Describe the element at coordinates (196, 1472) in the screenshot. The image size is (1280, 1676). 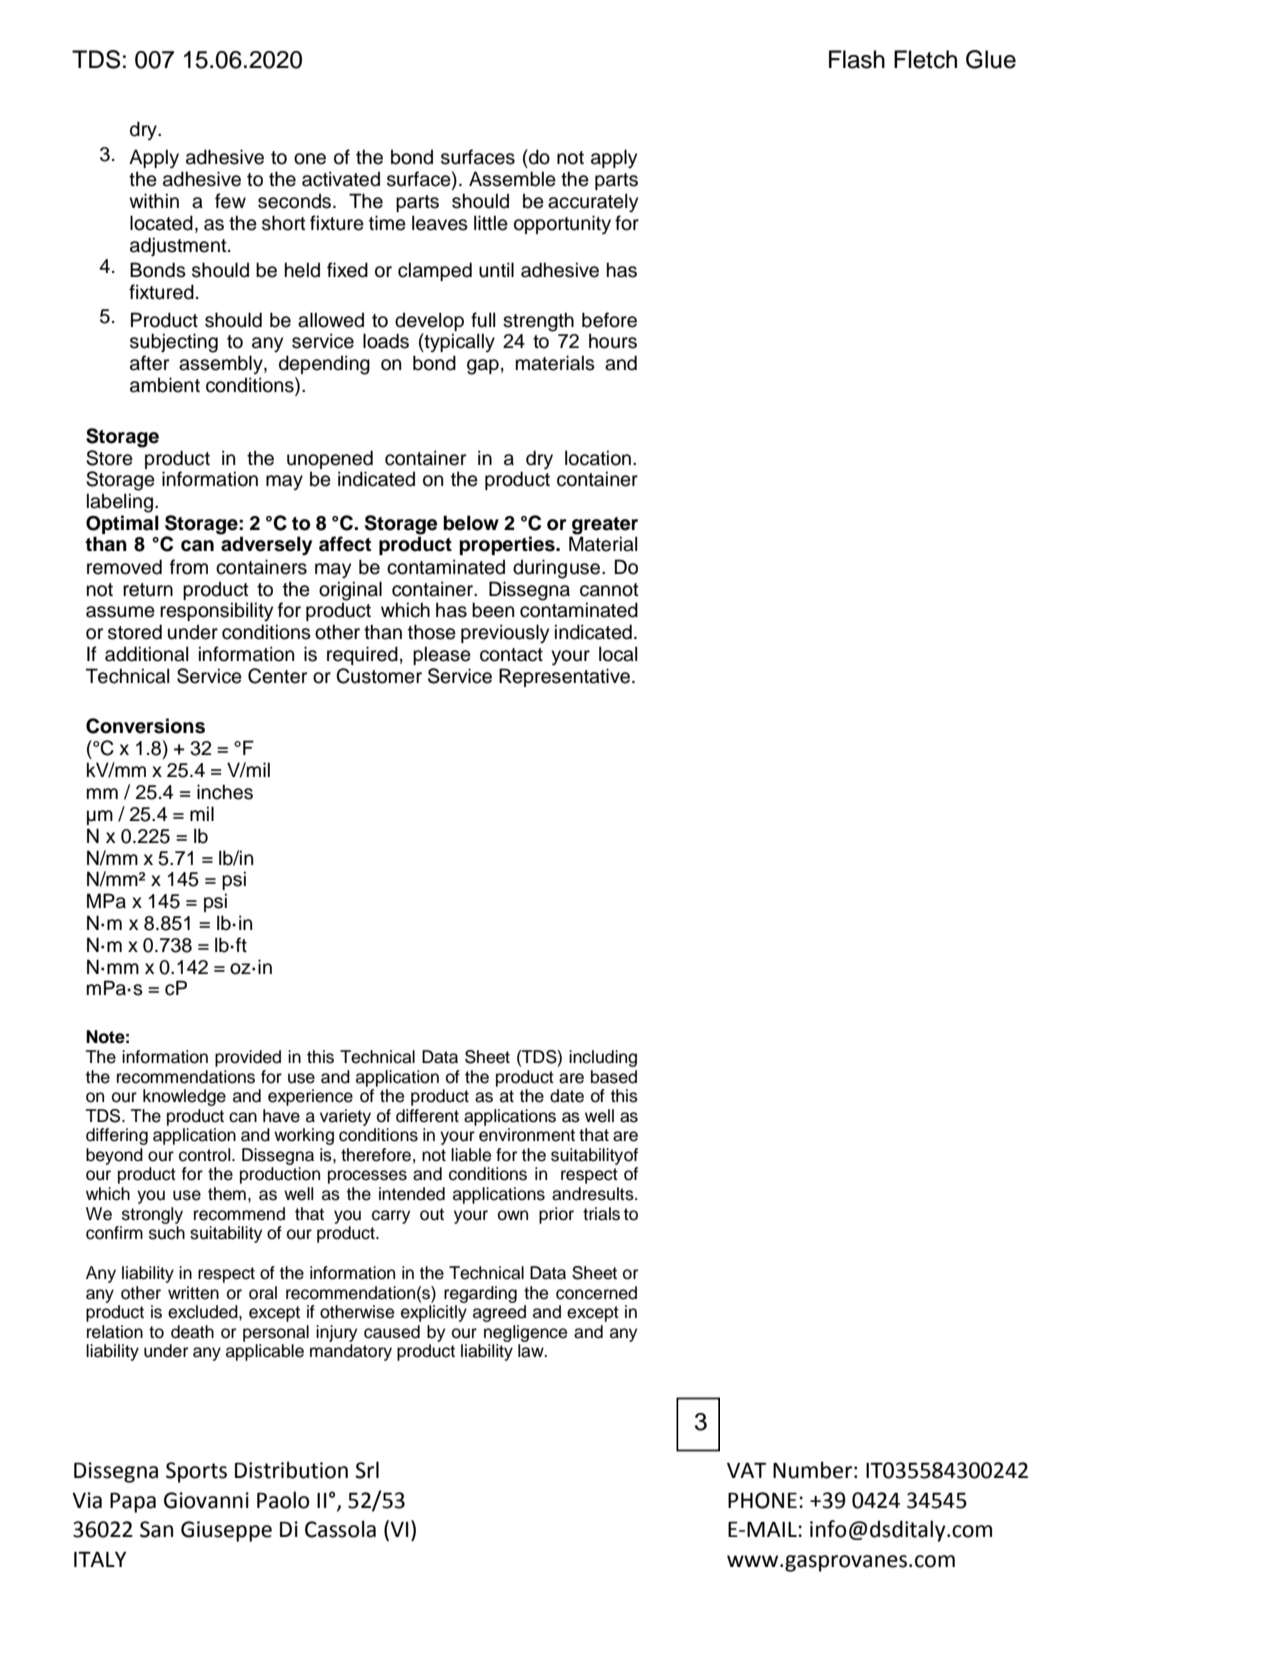
I see `Sports` at that location.
